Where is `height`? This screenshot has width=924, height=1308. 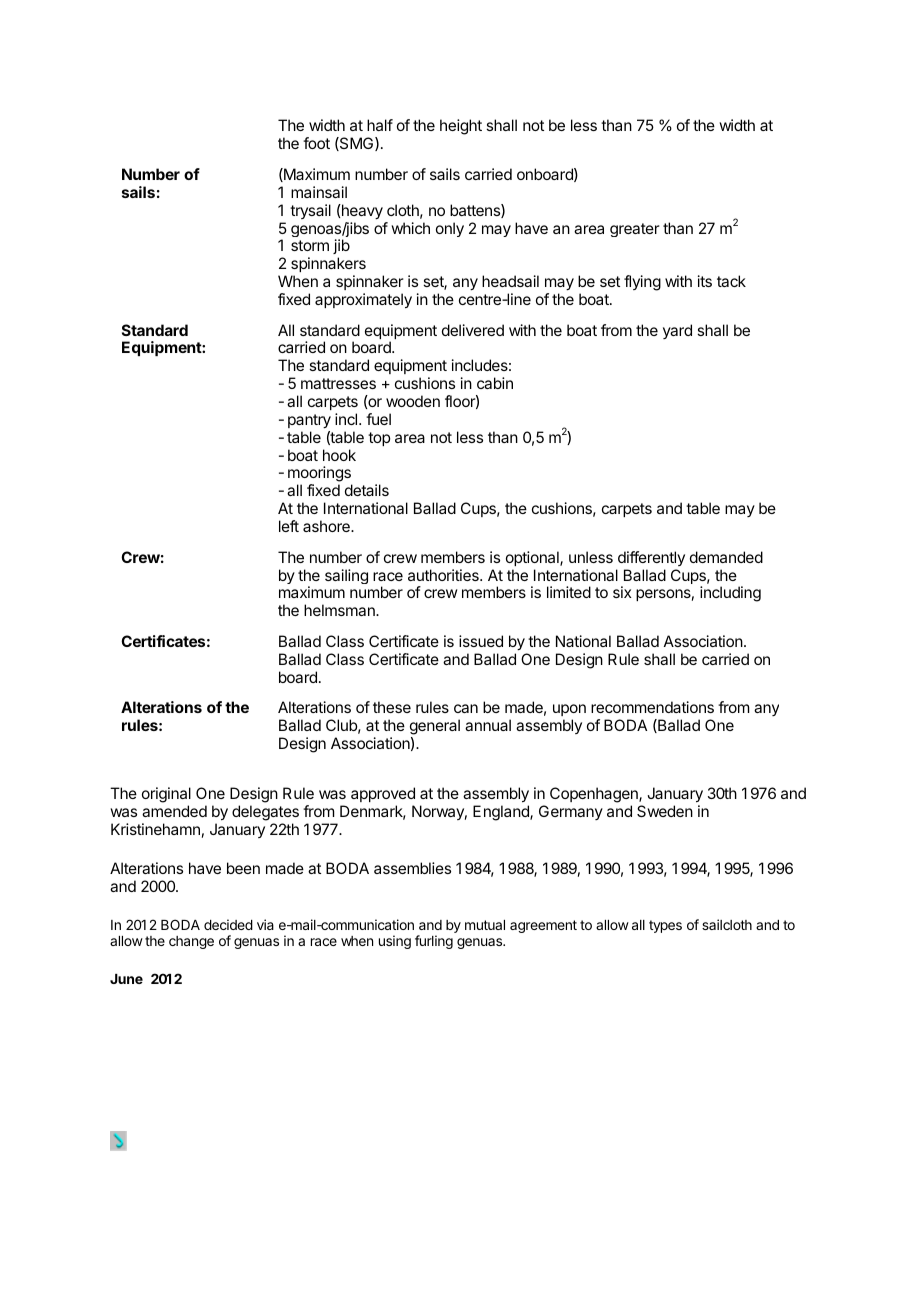 height is located at coordinates (461, 127).
